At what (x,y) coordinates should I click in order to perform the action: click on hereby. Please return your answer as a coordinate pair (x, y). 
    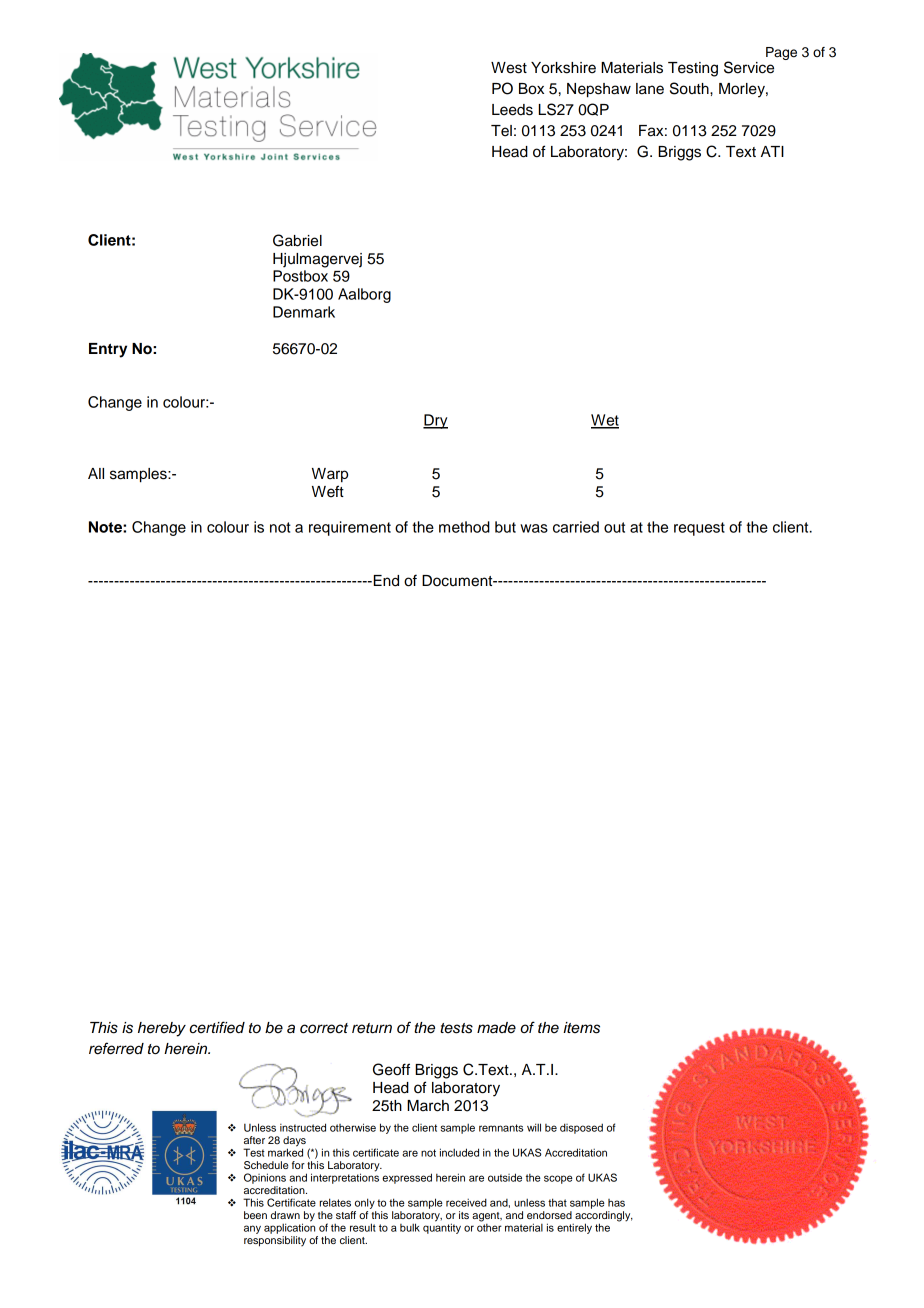
    Looking at the image, I should click on (162, 1029).
